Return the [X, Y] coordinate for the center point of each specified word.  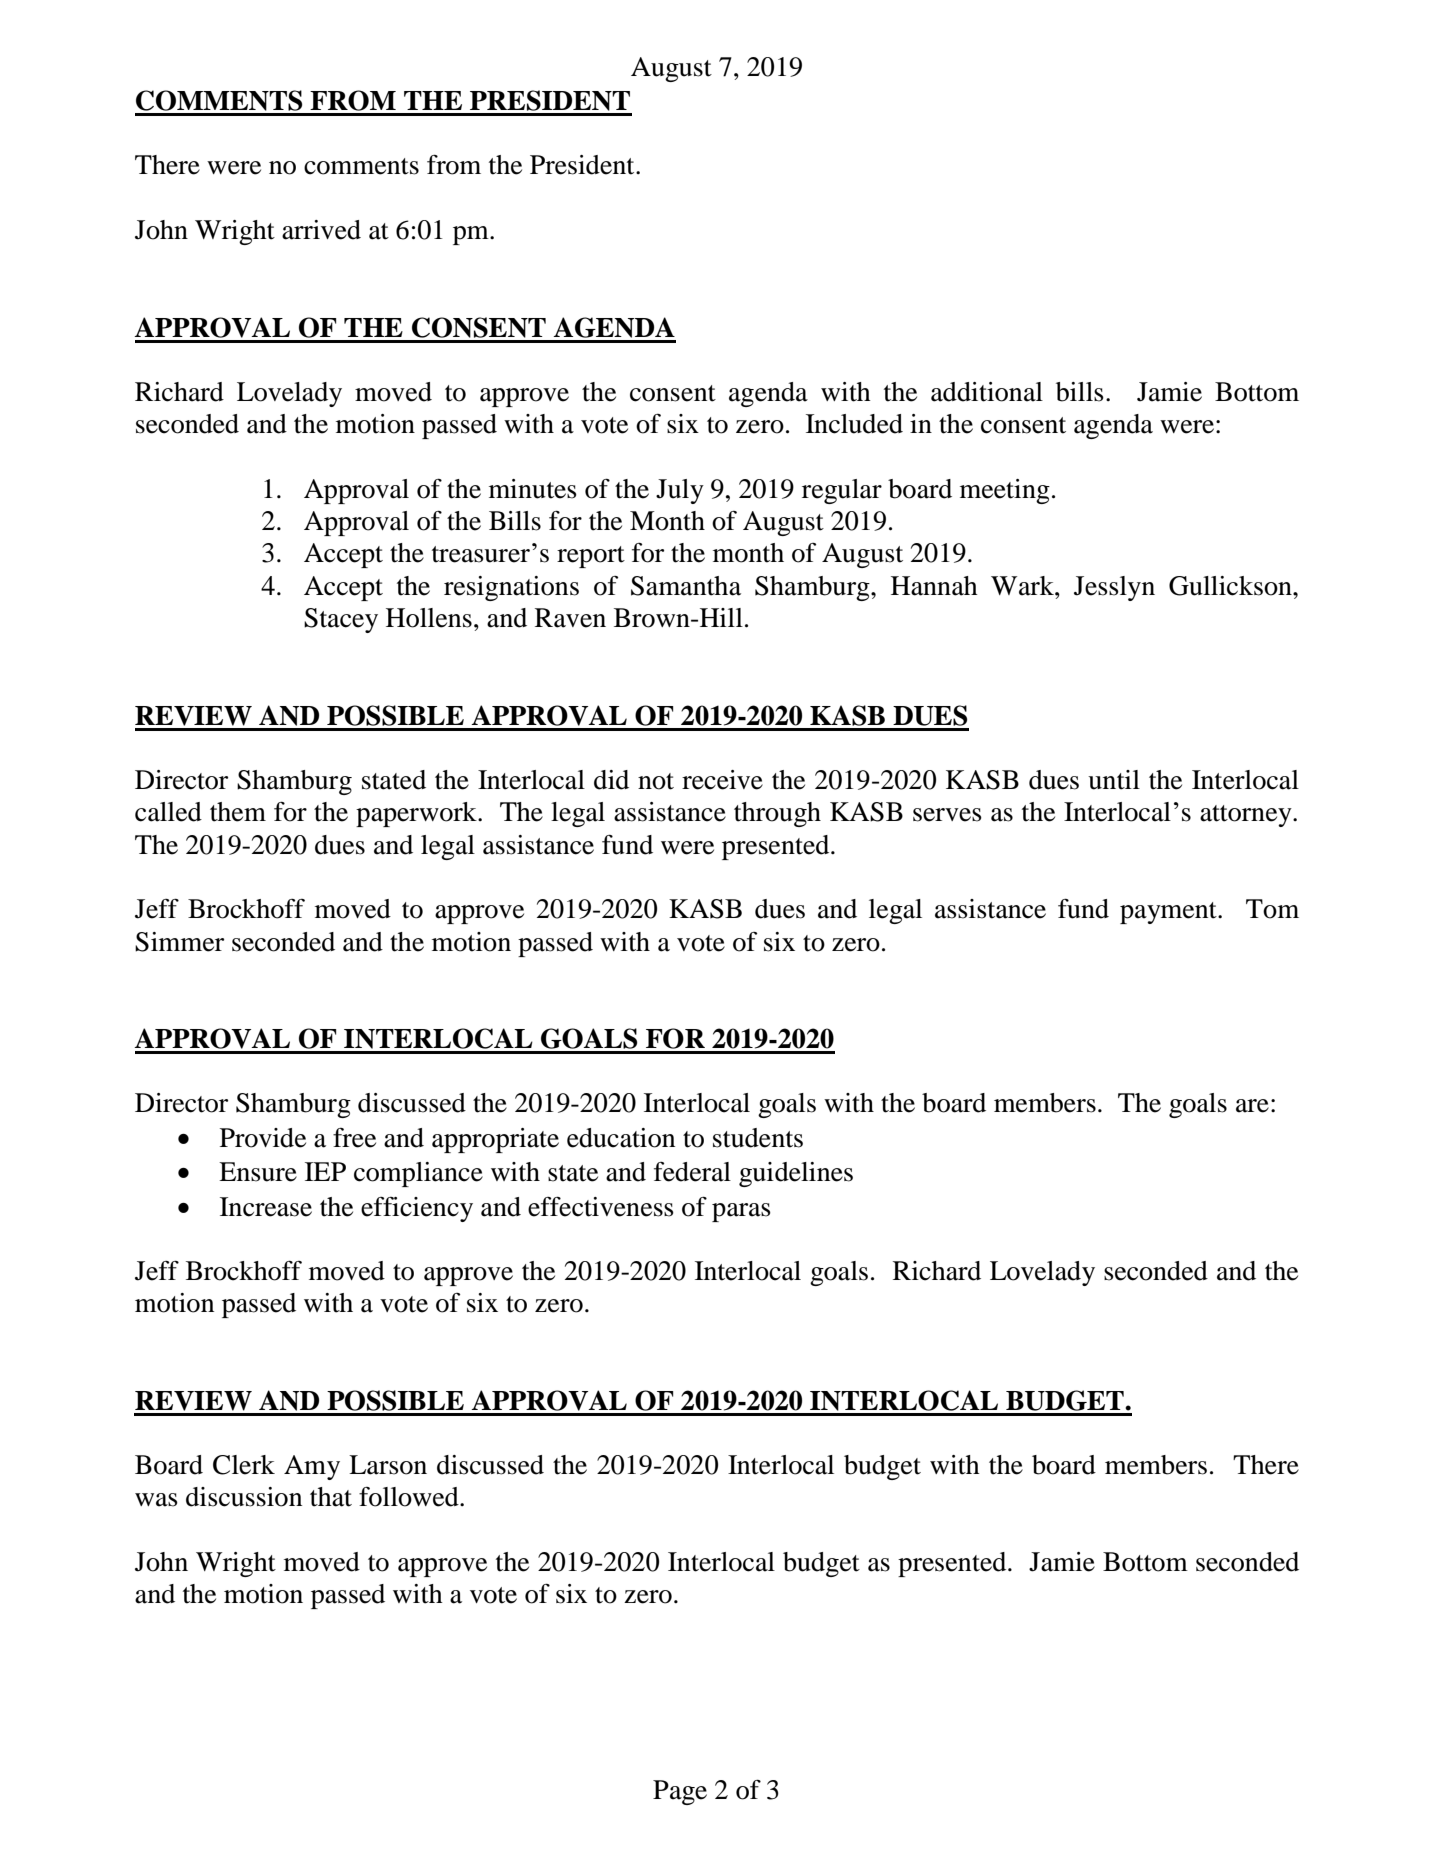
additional [987, 392]
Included [854, 424]
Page [680, 1792]
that [331, 1497]
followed [410, 1497]
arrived [321, 230]
